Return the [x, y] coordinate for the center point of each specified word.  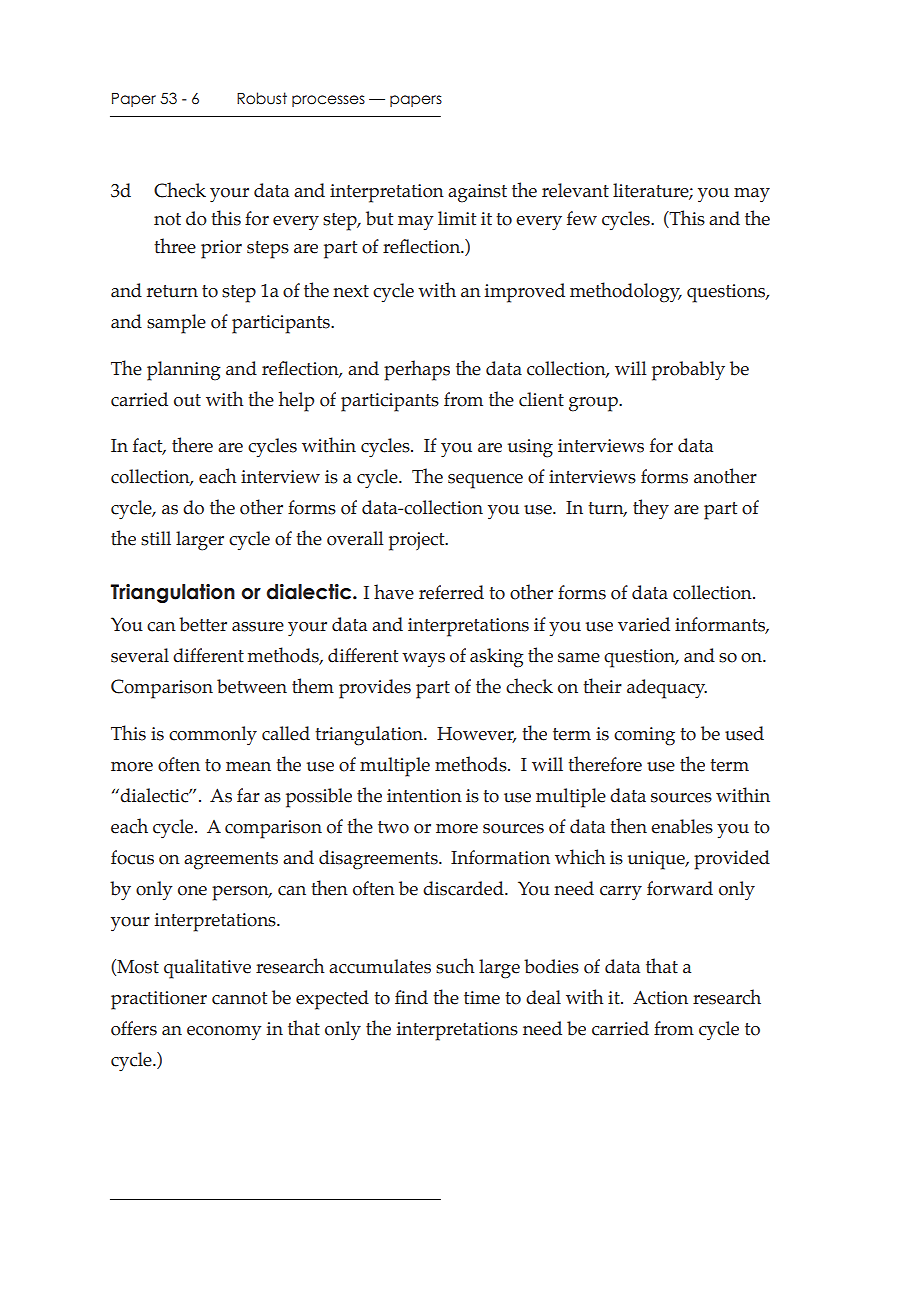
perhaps [417, 370]
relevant [575, 190]
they [651, 509]
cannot [239, 998]
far [248, 795]
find [411, 997]
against [477, 193]
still [156, 538]
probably [688, 371]
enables [682, 826]
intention [424, 796]
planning [184, 371]
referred [451, 592]
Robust [262, 98]
